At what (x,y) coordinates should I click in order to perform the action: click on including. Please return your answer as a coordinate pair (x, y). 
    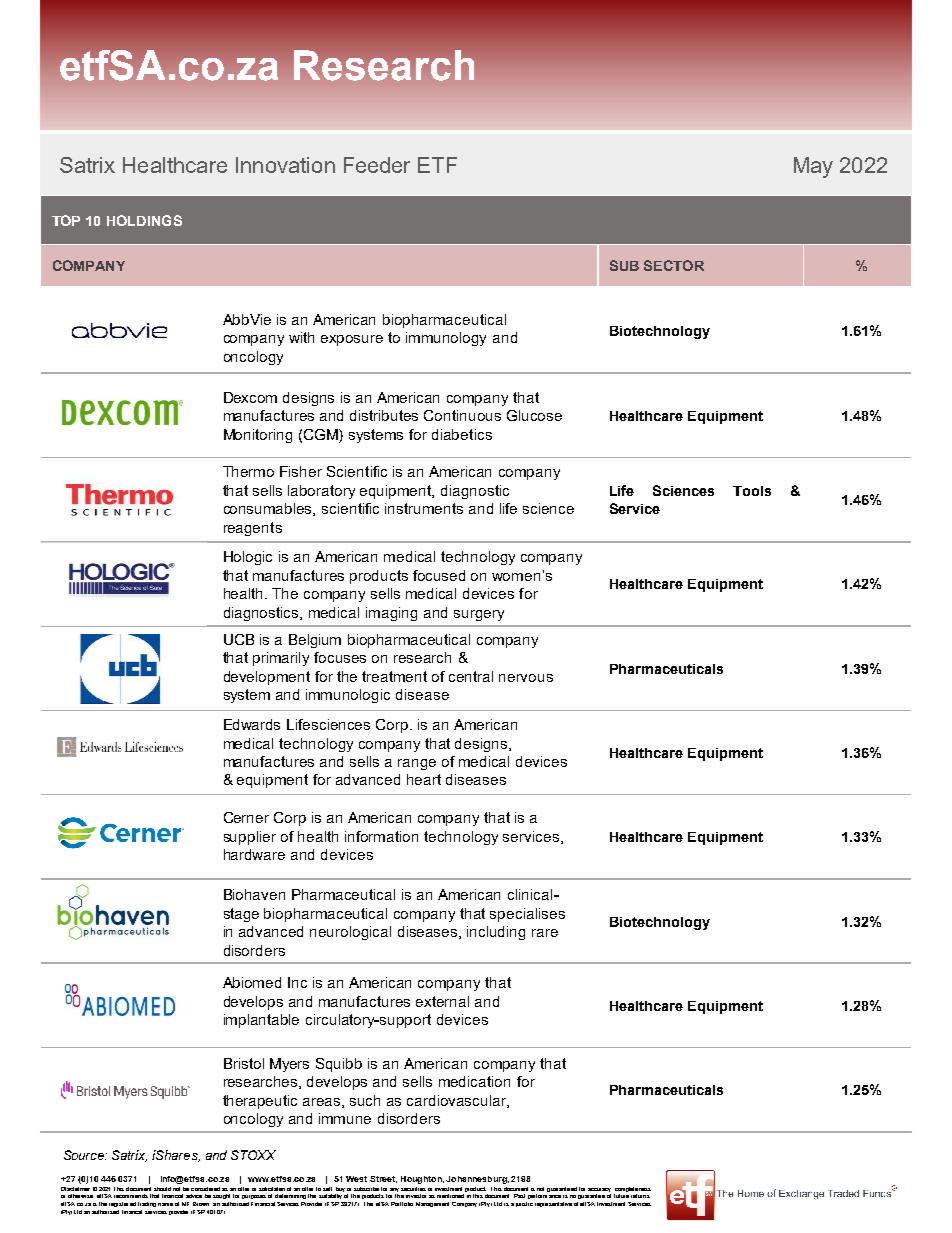
    Looking at the image, I should click on (496, 933).
